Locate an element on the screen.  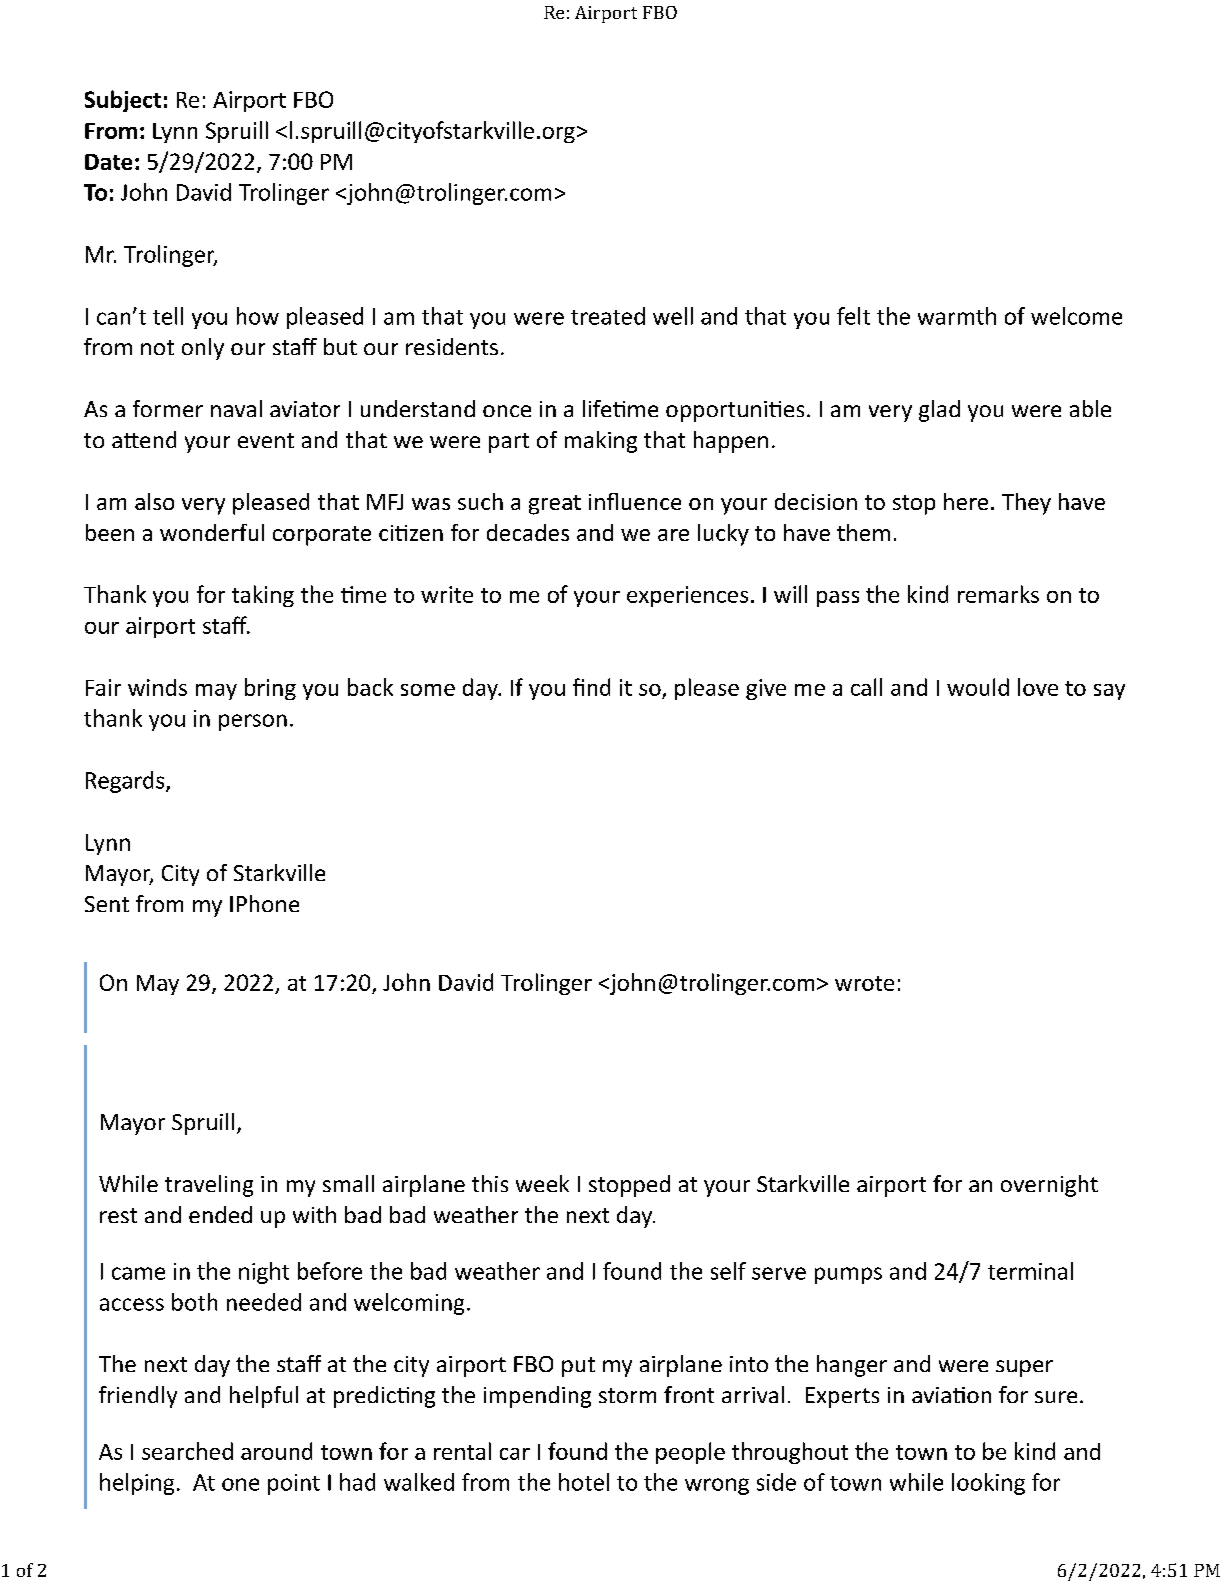
Regards is located at coordinates (126, 782).
